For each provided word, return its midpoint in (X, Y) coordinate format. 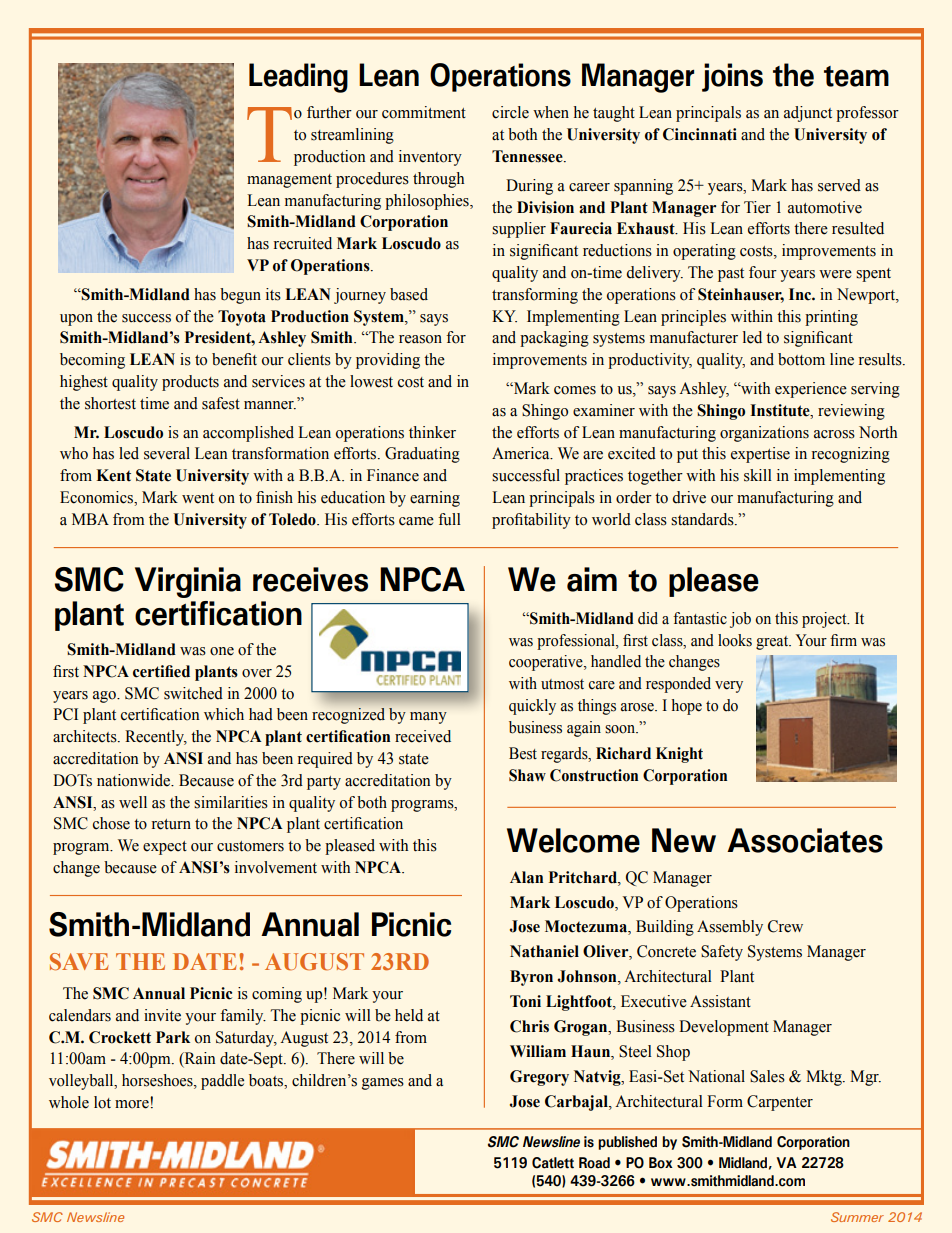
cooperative (547, 663)
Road (594, 1163)
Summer (857, 1217)
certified (161, 671)
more (132, 1104)
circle (510, 112)
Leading (298, 78)
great (773, 643)
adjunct (808, 114)
